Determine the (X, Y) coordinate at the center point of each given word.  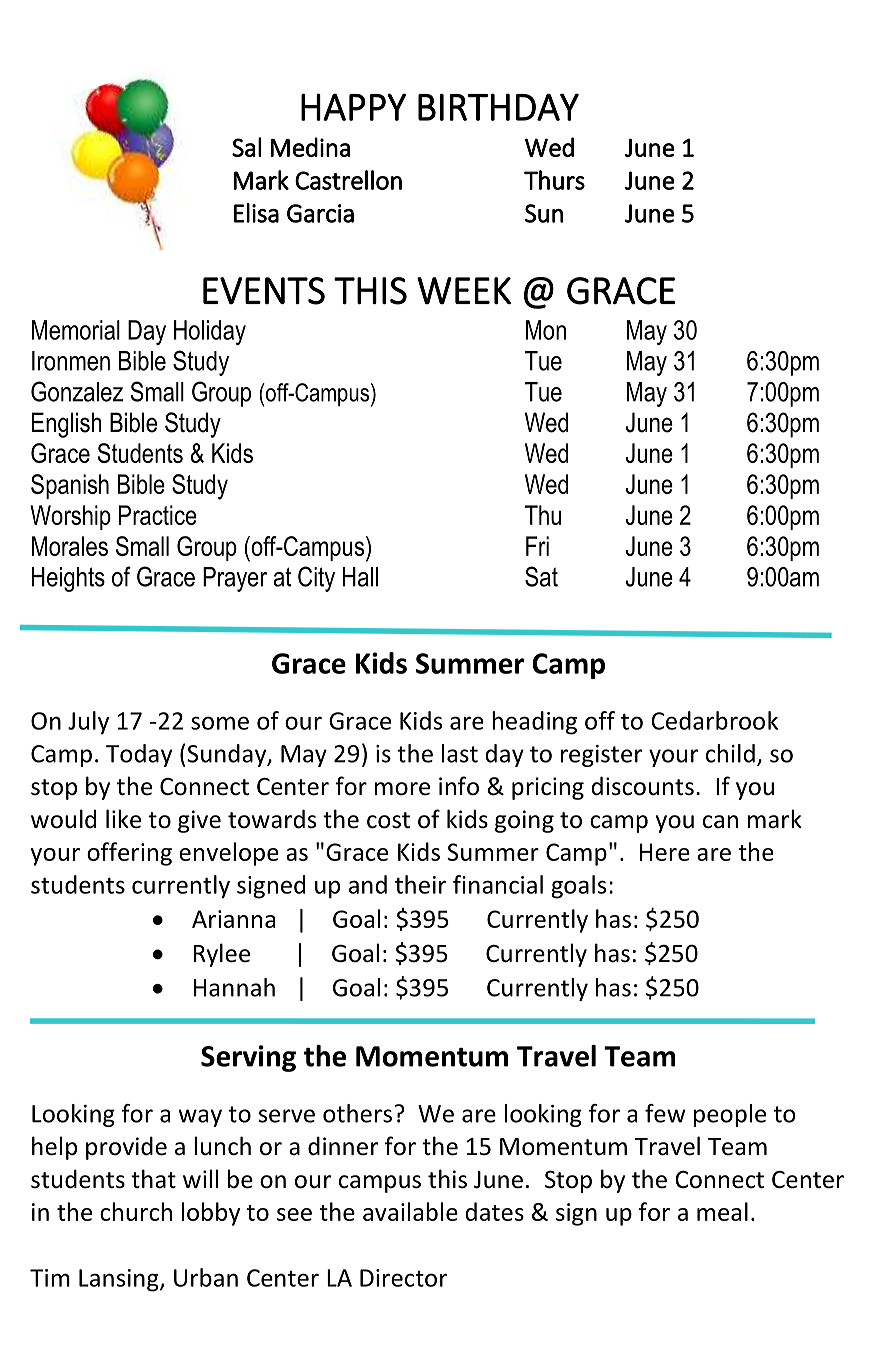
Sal (247, 147)
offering (129, 854)
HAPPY (353, 107)
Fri (537, 546)
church (136, 1211)
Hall (360, 577)
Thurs (554, 180)
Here (665, 852)
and (368, 884)
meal (722, 1211)
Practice (158, 515)
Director (403, 1278)
